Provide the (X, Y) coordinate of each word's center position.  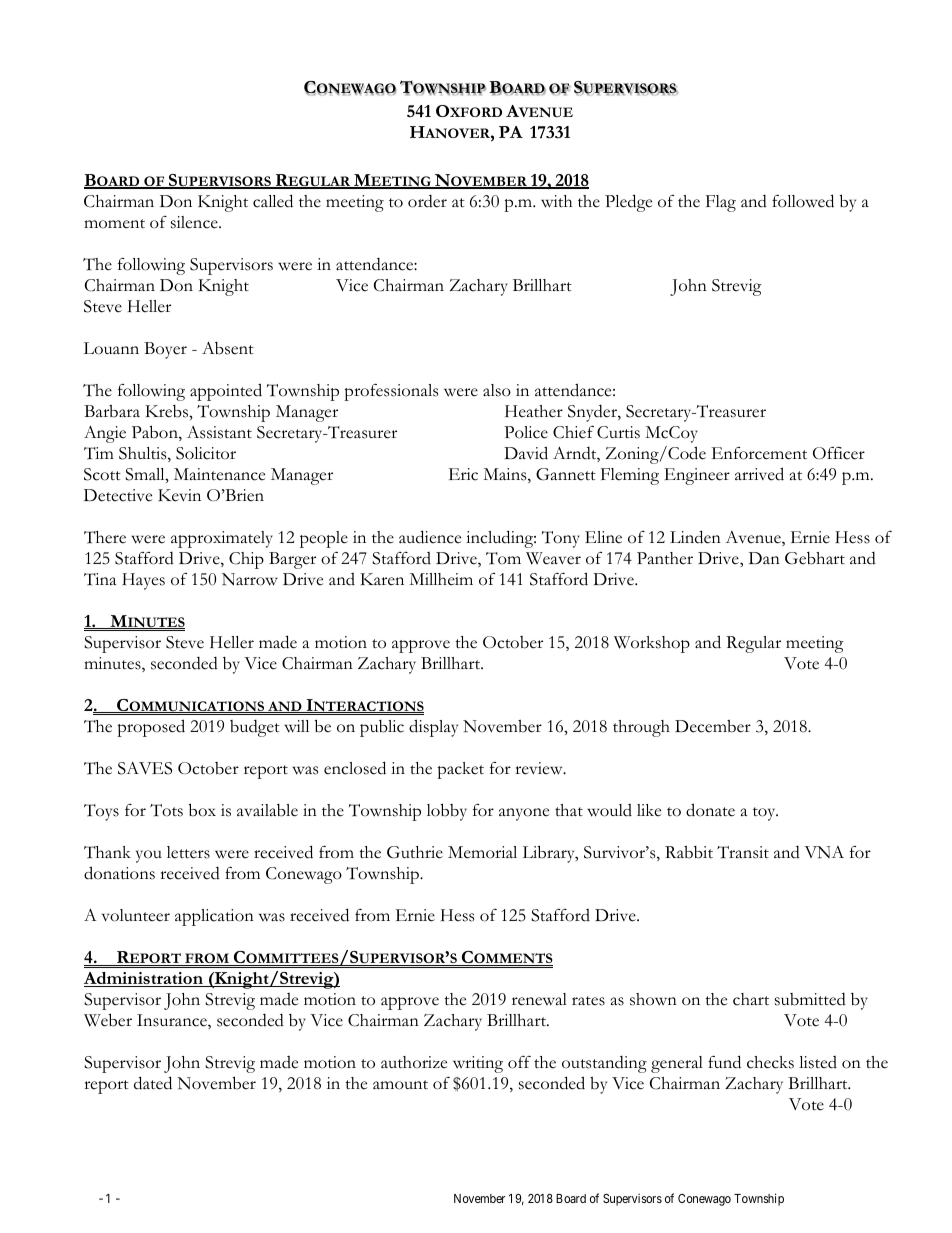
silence (195, 222)
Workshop (652, 644)
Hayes (143, 581)
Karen (382, 579)
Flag (721, 203)
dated (153, 1083)
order (427, 201)
